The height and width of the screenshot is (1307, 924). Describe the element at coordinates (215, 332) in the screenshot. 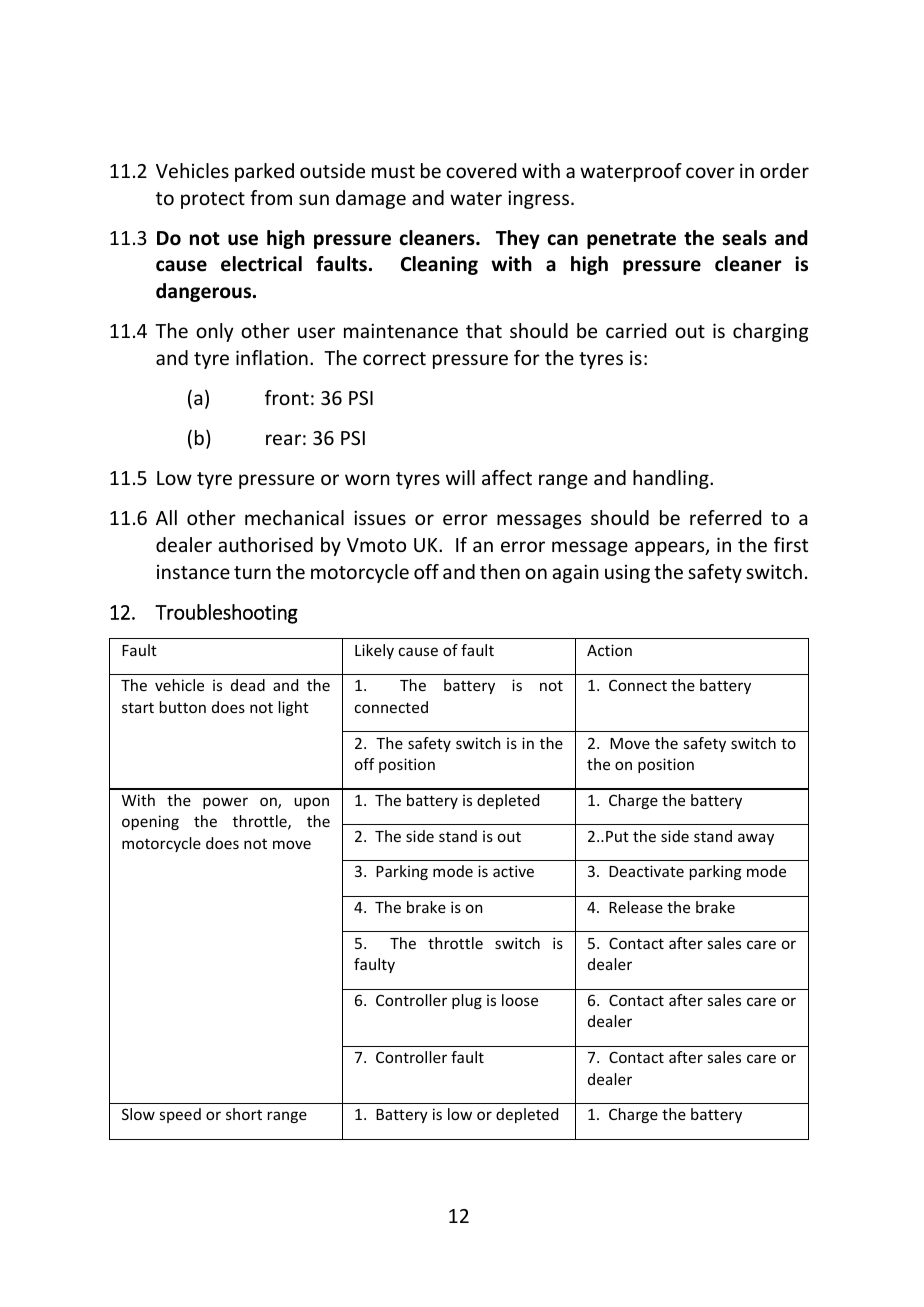

I see `only` at that location.
